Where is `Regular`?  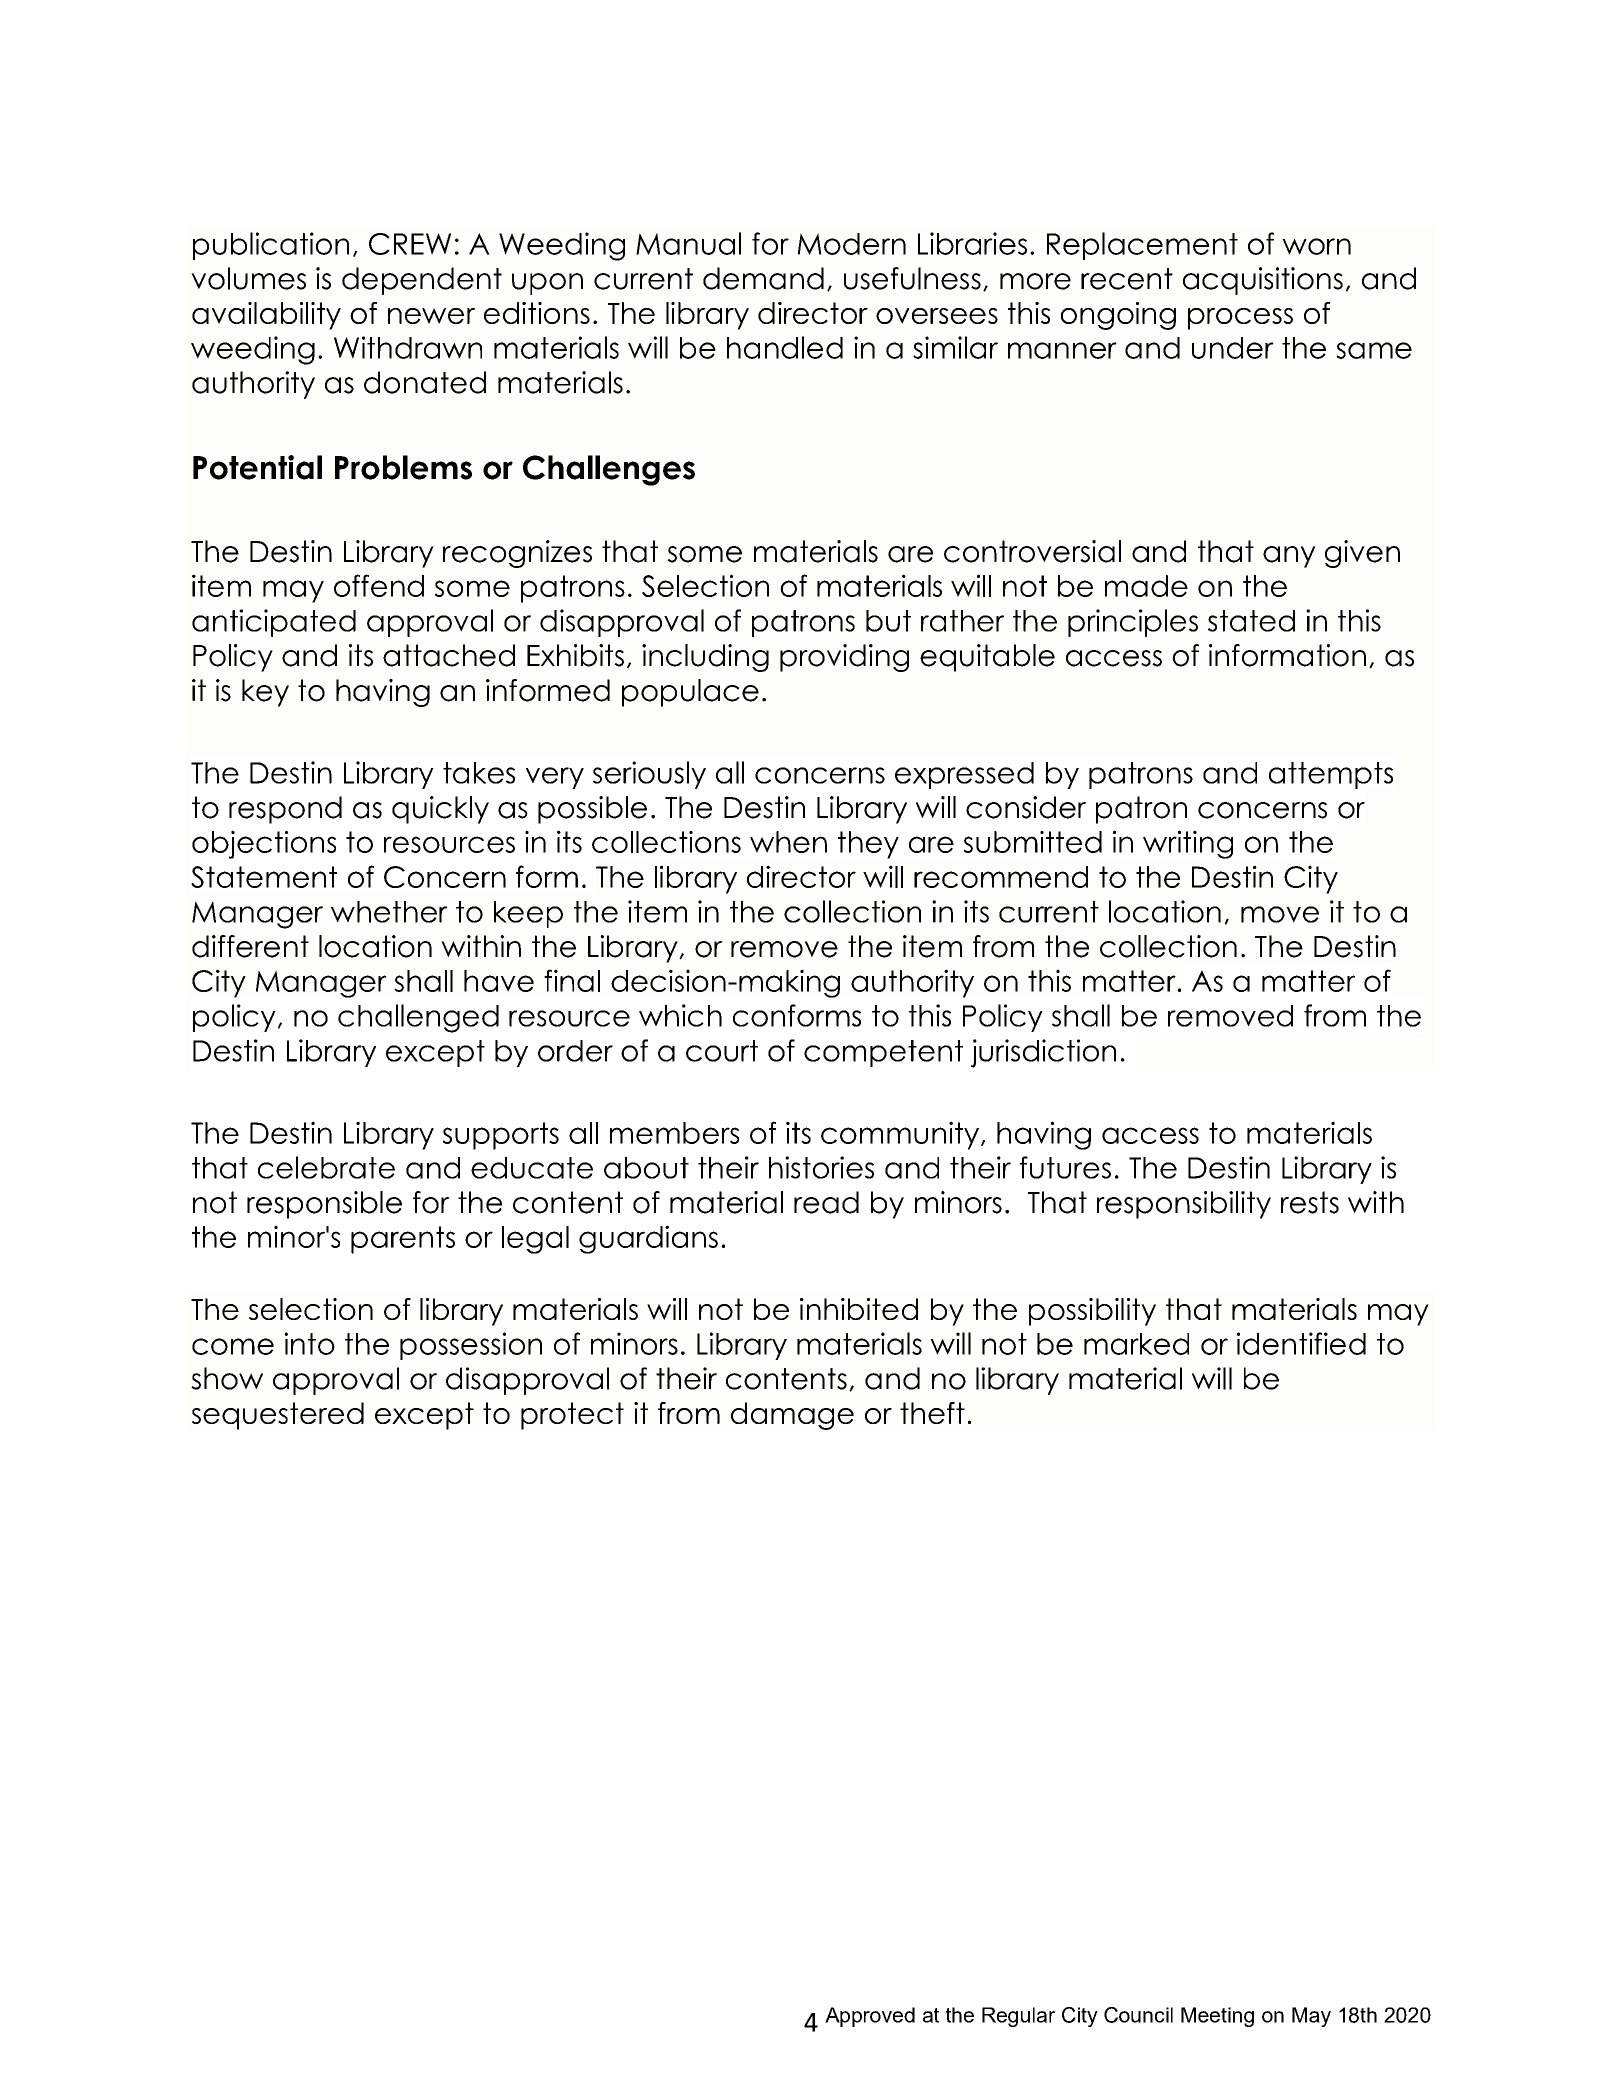
Regular is located at coordinates (1019, 2017).
